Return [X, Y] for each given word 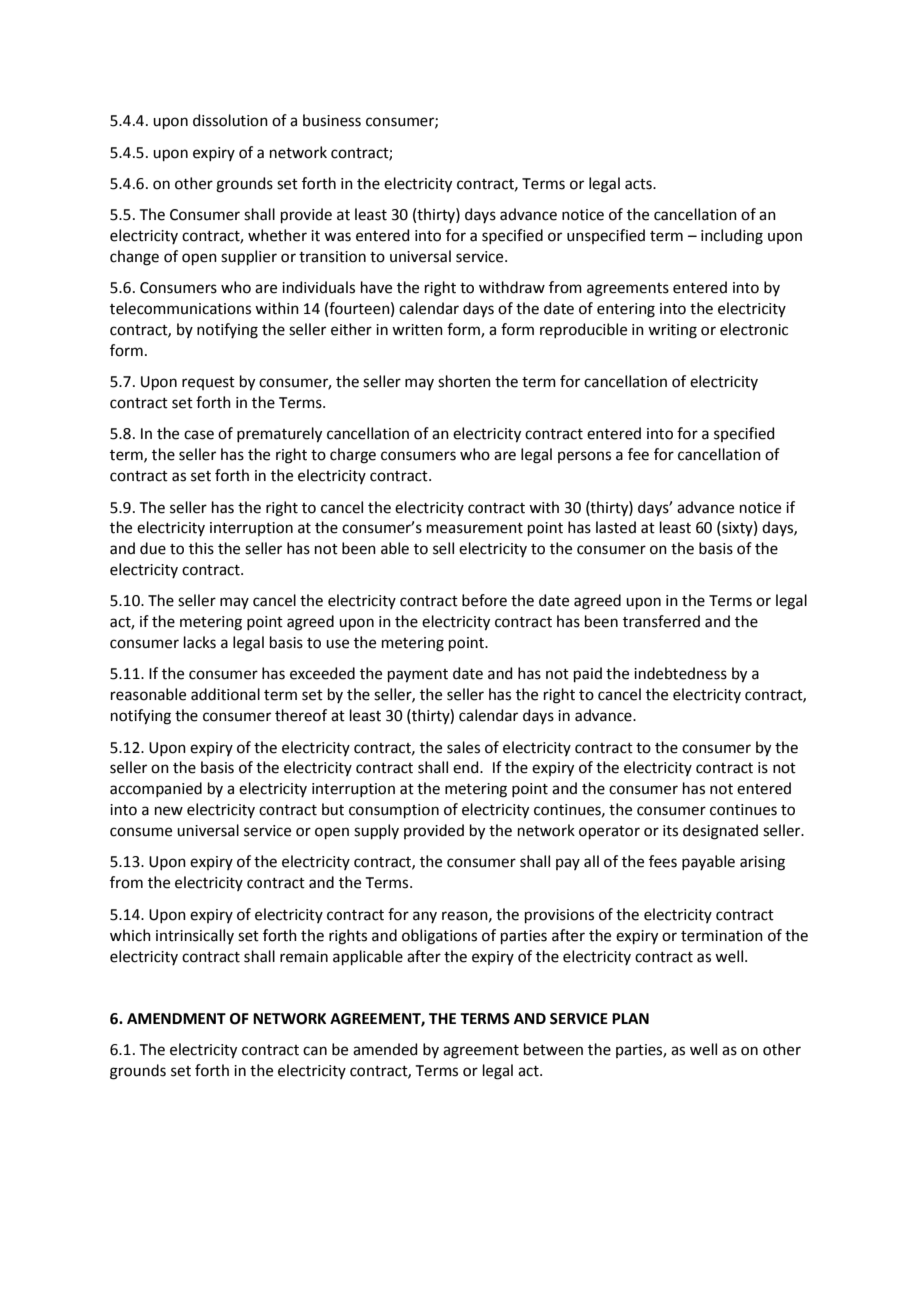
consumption [394, 811]
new [169, 811]
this [201, 548]
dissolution [230, 120]
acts [639, 184]
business [332, 120]
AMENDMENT [176, 1018]
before [484, 600]
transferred [661, 621]
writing [672, 331]
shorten [464, 381]
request [208, 383]
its [670, 831]
